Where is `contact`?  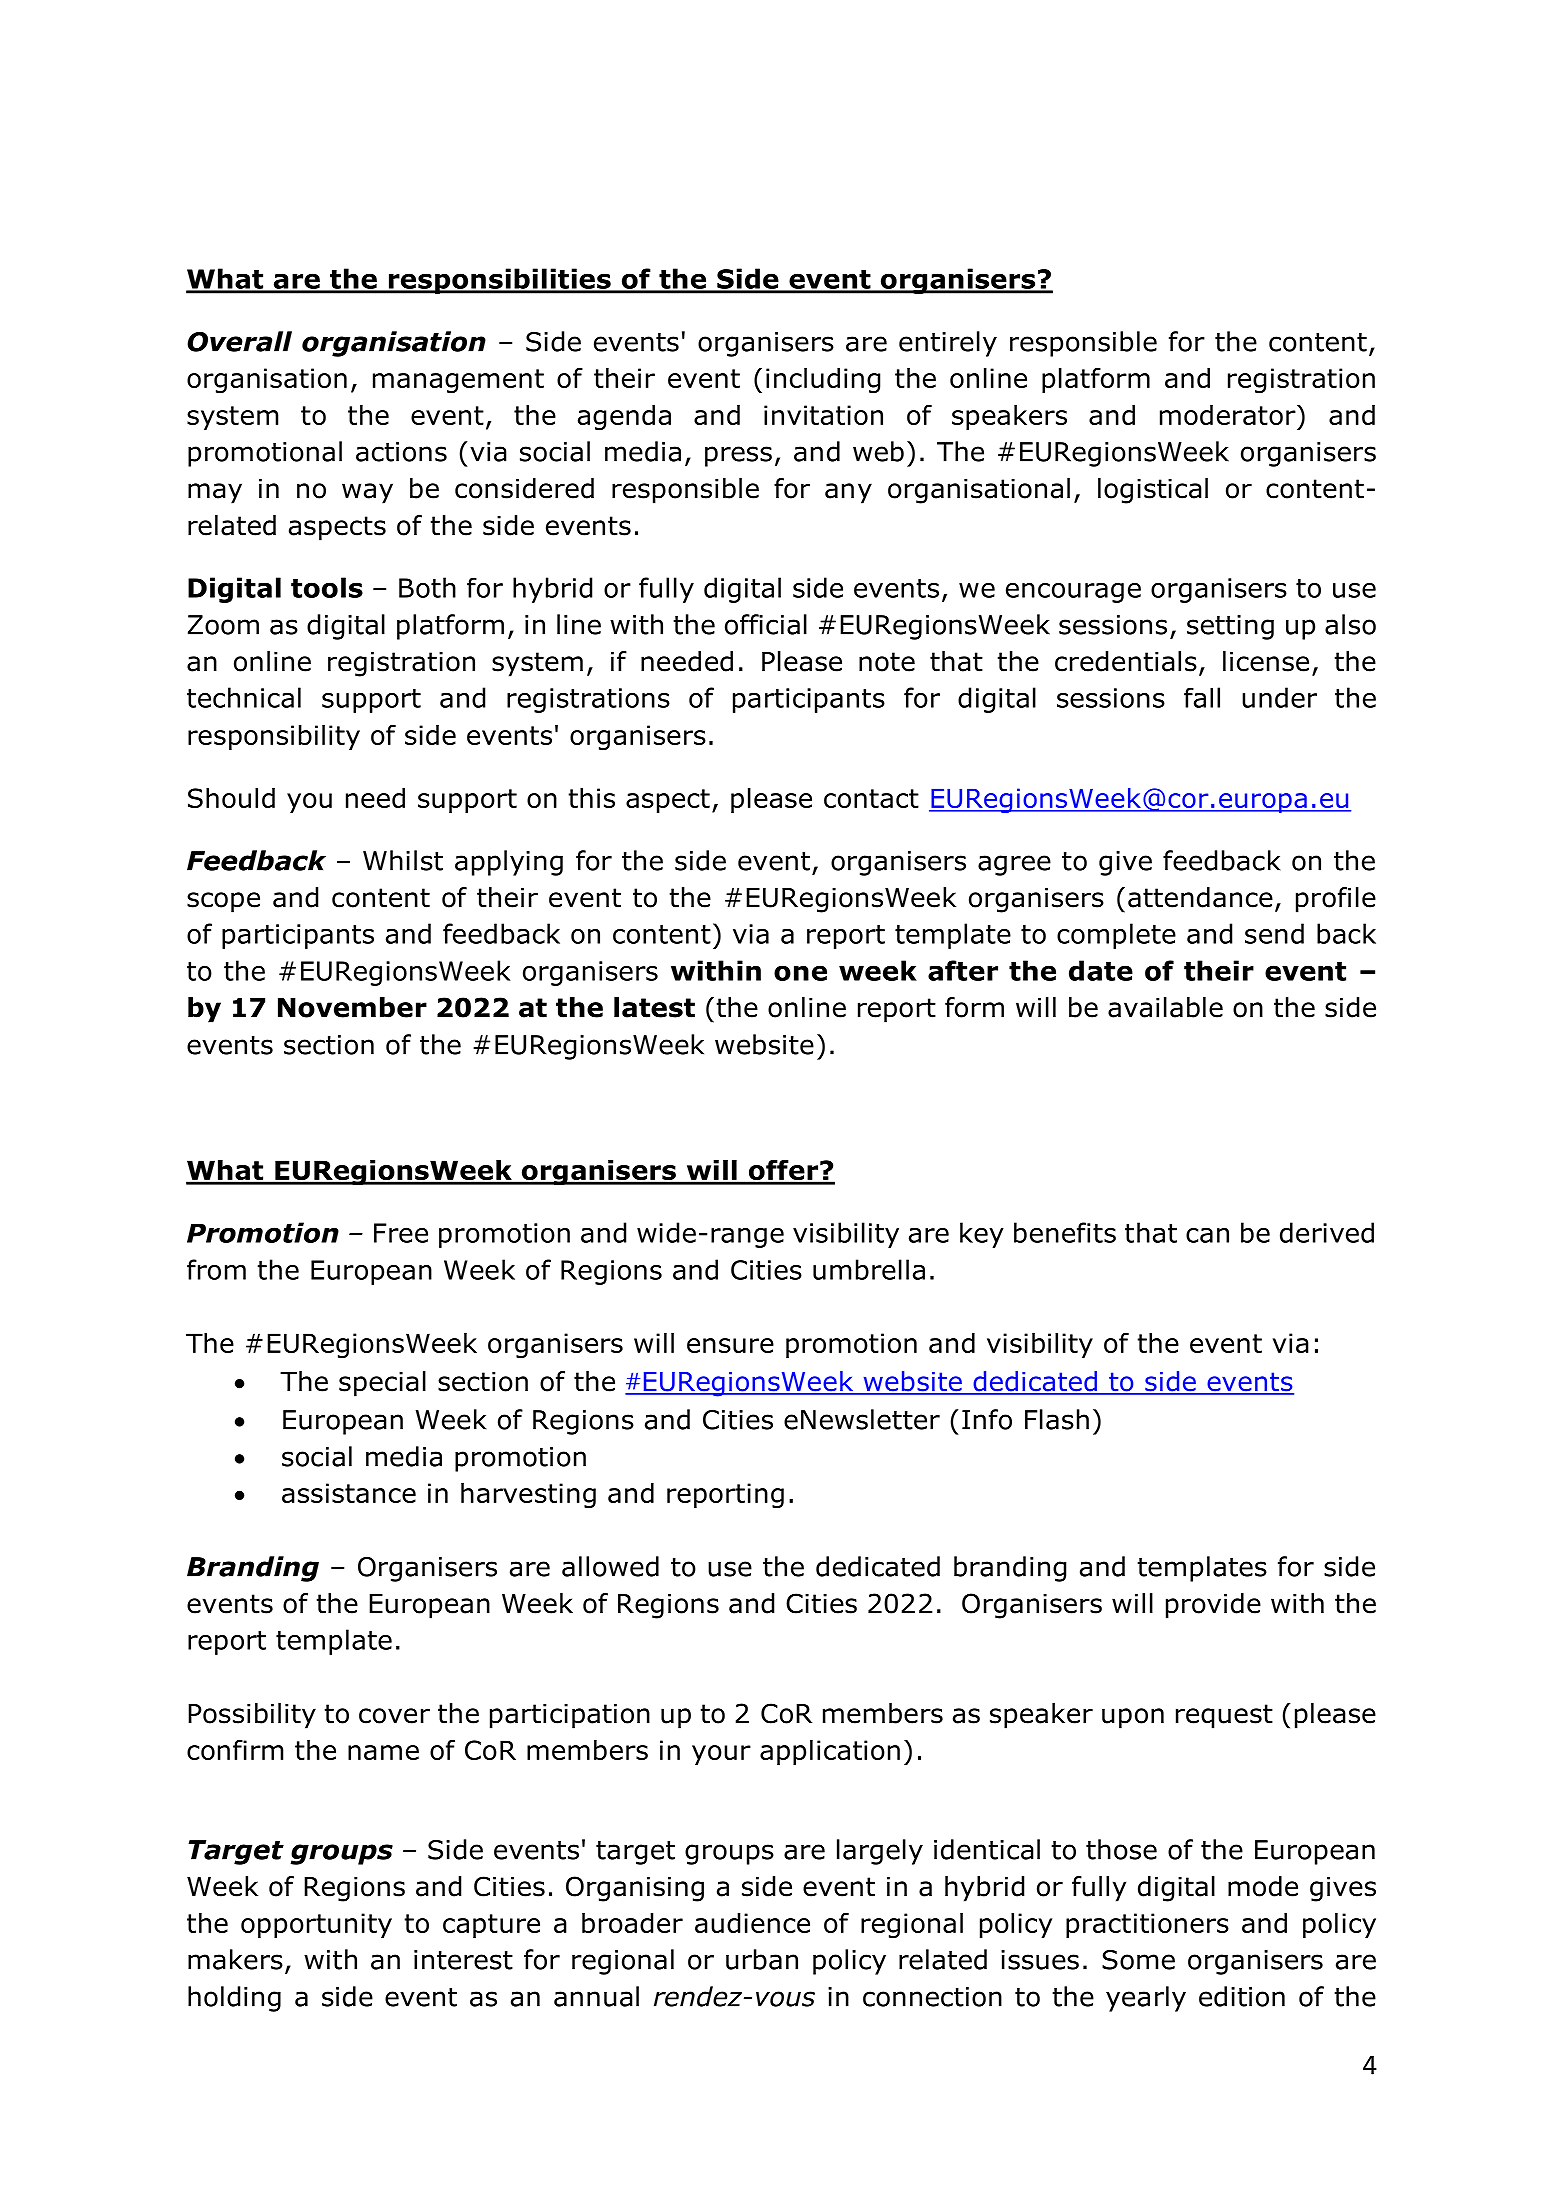
contact is located at coordinates (871, 798).
